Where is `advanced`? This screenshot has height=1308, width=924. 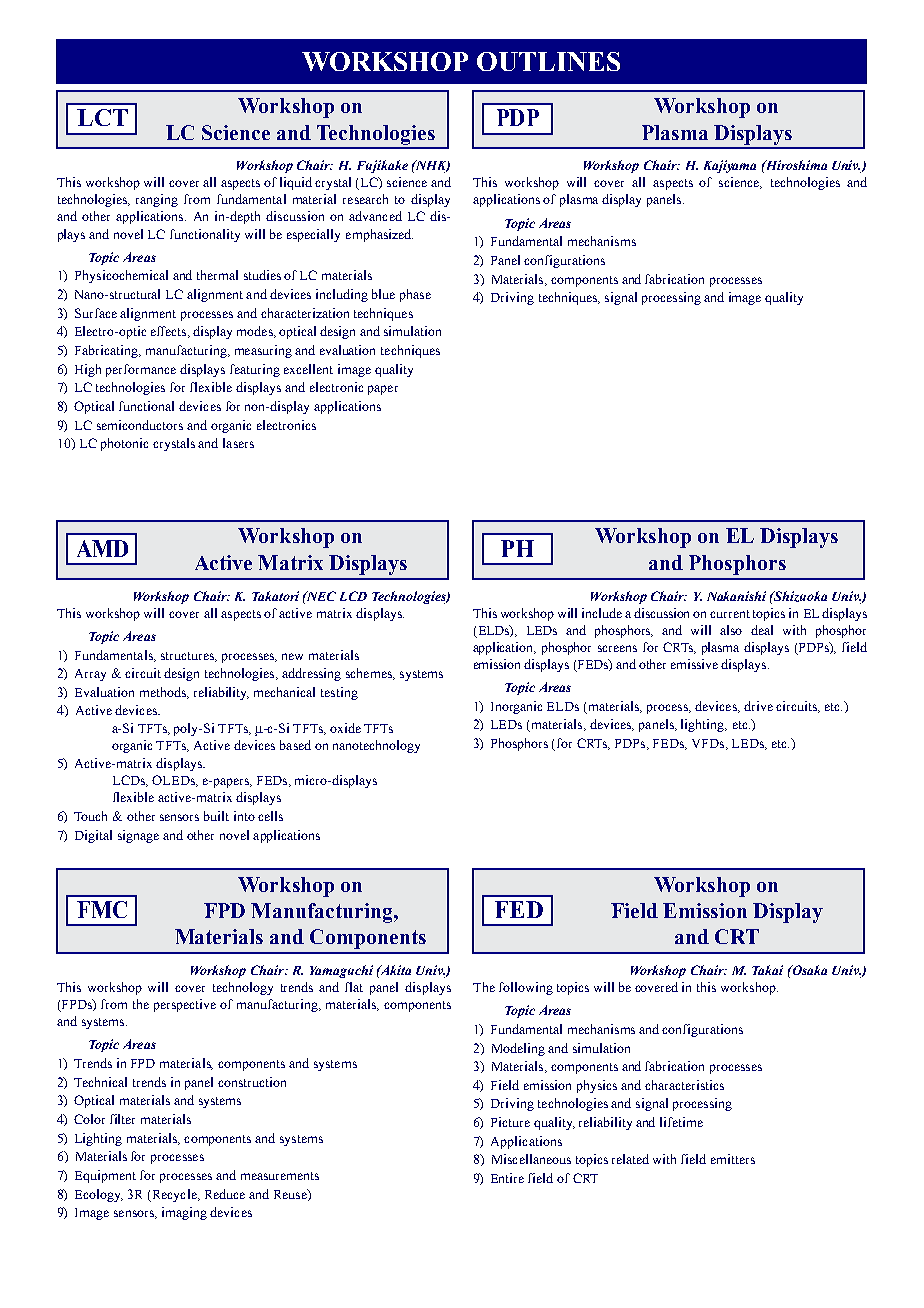
advanced is located at coordinates (375, 216).
